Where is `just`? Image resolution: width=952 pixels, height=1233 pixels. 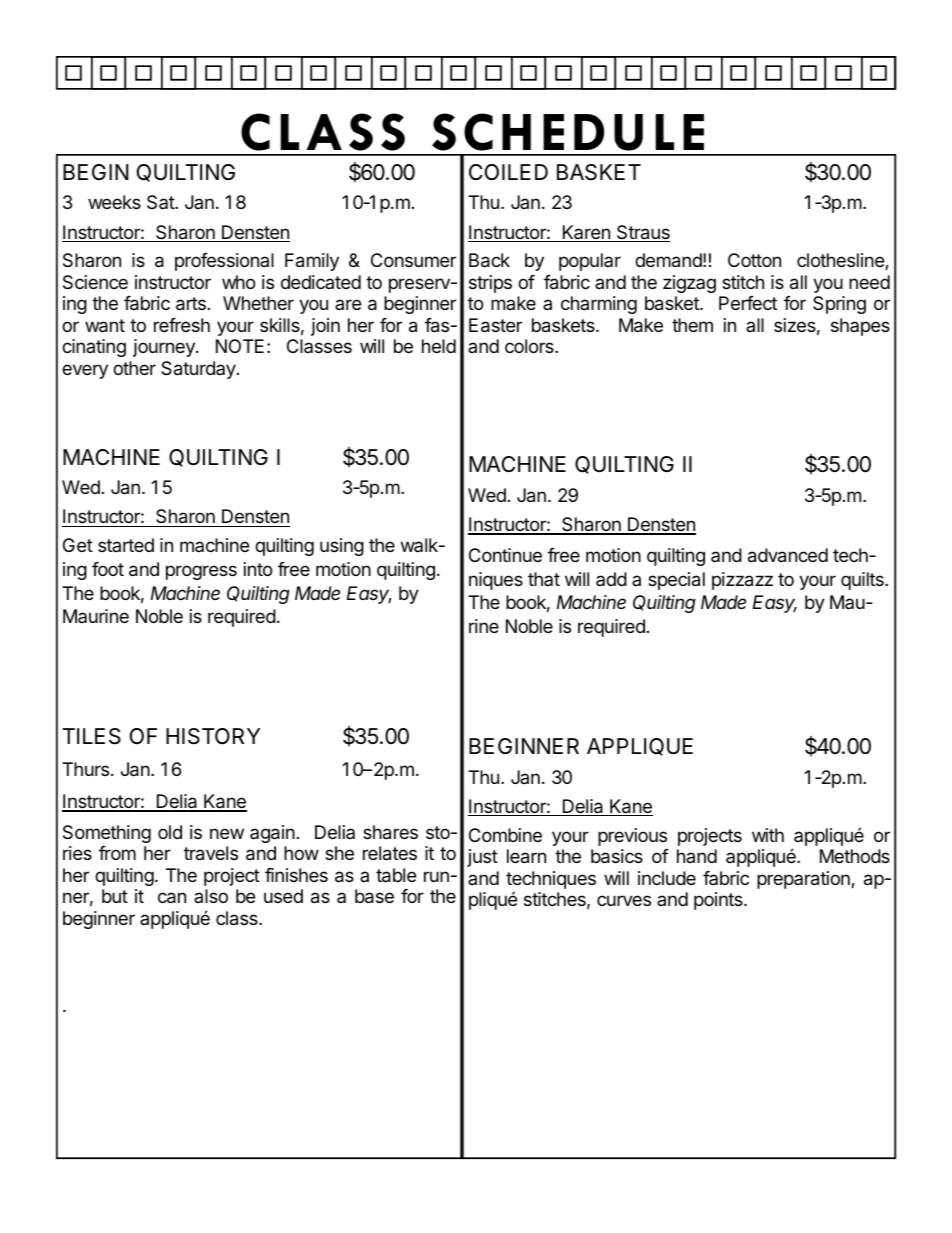 just is located at coordinates (482, 858).
